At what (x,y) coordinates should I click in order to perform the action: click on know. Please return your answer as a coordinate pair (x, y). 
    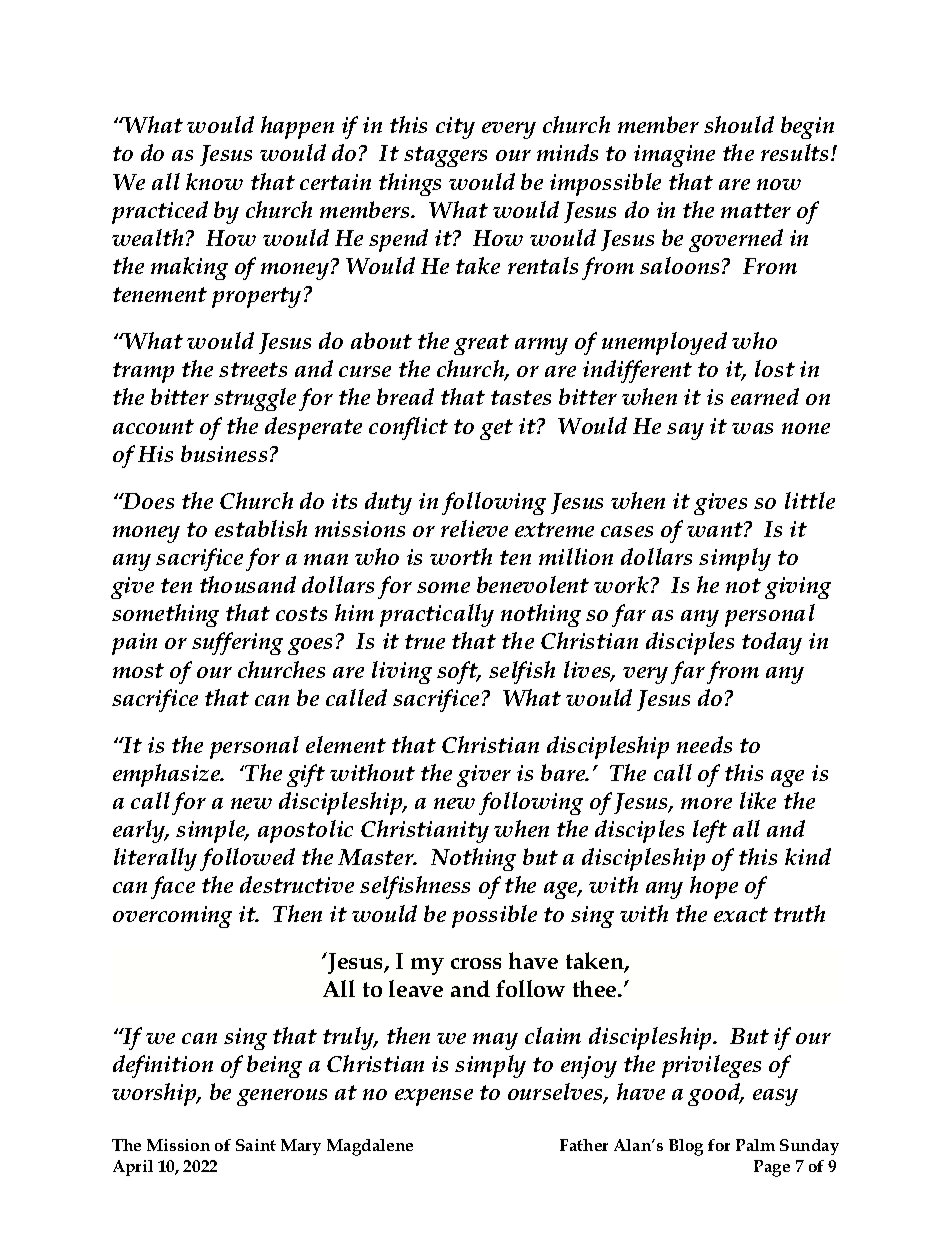
    Looking at the image, I should click on (214, 181).
